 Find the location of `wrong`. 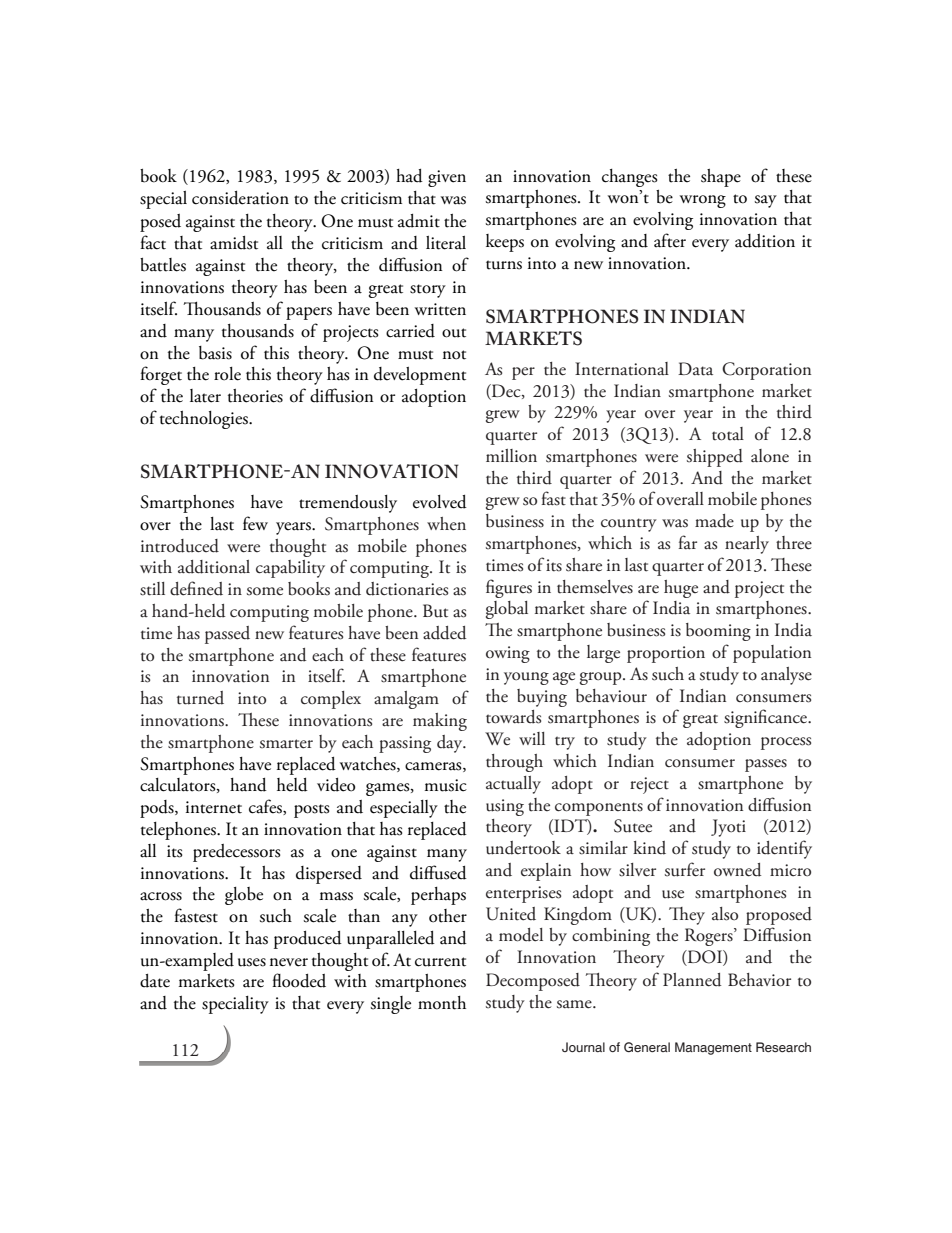

wrong is located at coordinates (703, 201).
